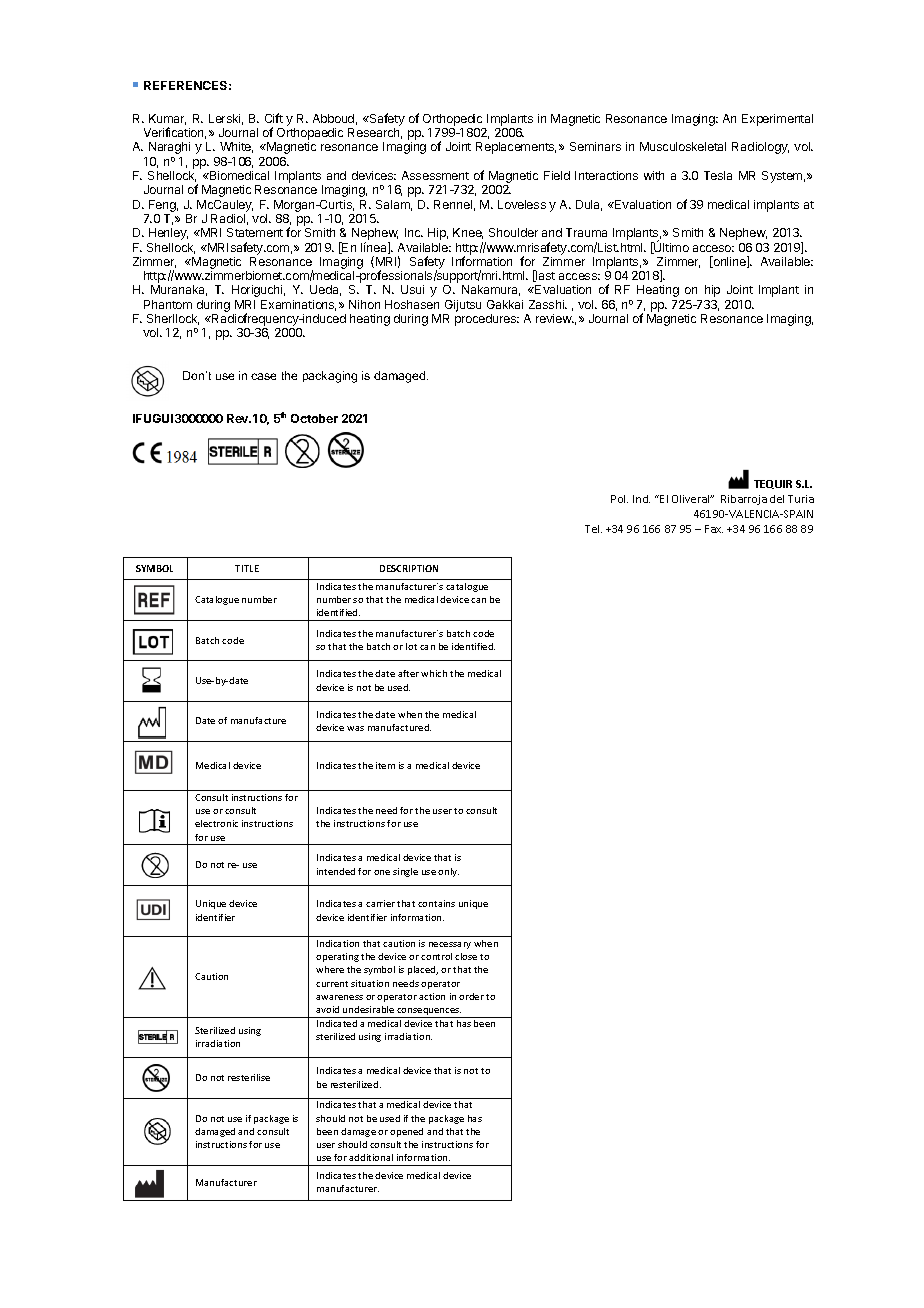 The image size is (924, 1308). I want to click on contains, so click(436, 903).
